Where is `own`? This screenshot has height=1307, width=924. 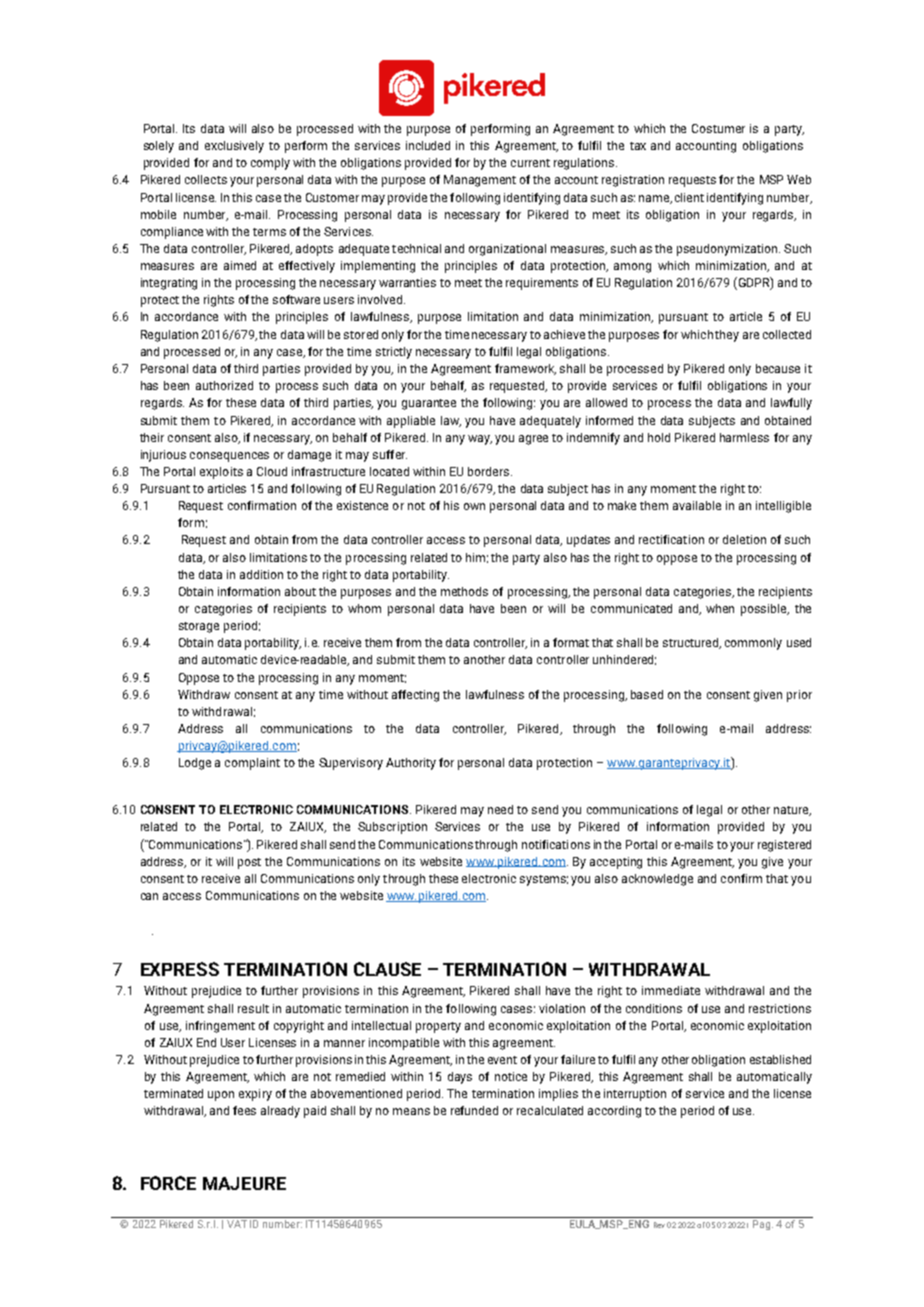
own is located at coordinates (474, 506).
